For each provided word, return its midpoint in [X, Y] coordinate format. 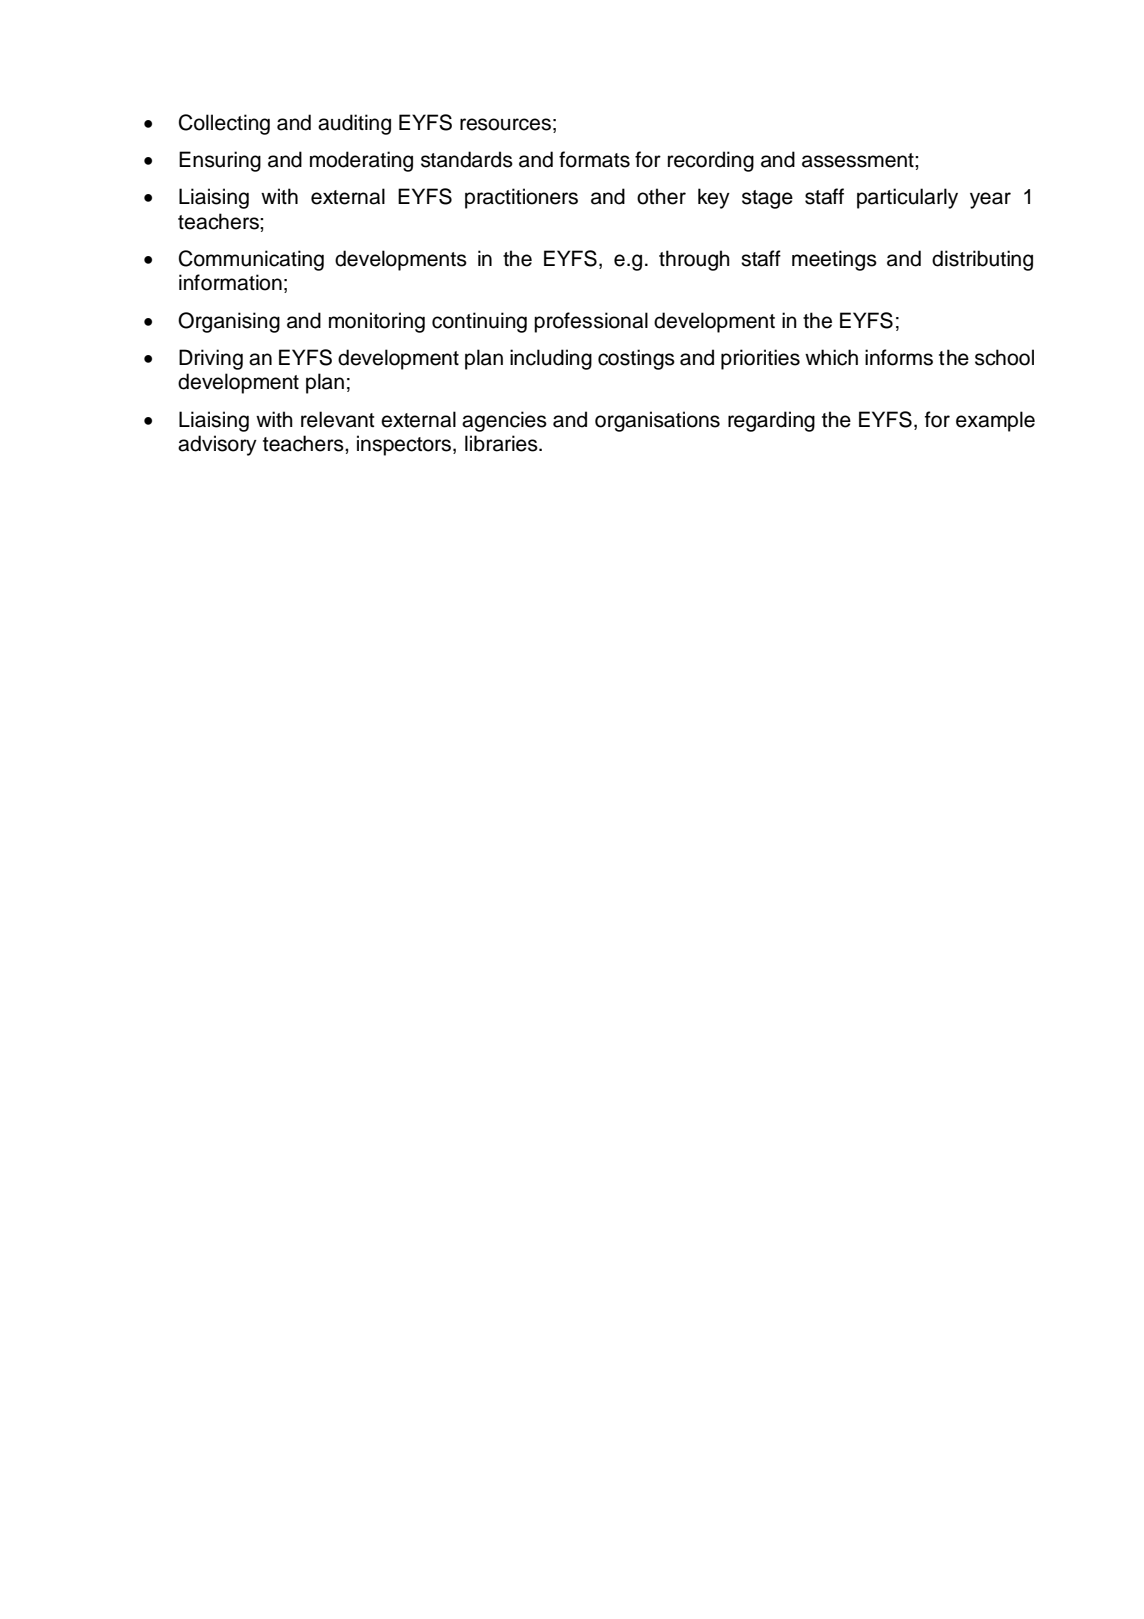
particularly [907, 198]
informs [899, 357]
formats [594, 159]
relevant [337, 419]
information [230, 282]
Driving [211, 359]
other [661, 196]
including [551, 359]
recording [711, 161]
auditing [354, 124]
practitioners [521, 198]
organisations [657, 421]
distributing [982, 260]
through [694, 260]
